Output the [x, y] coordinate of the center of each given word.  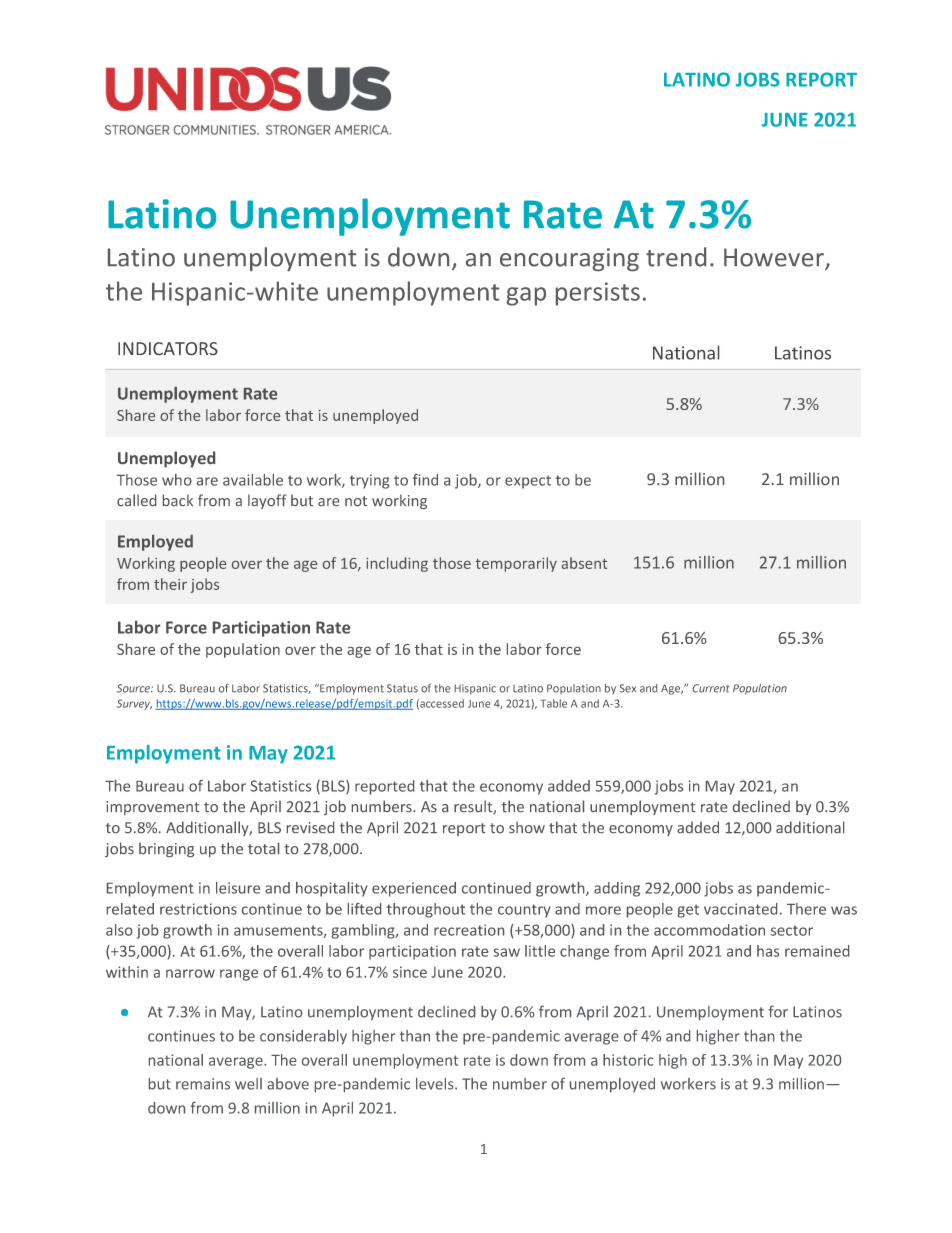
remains [203, 1084]
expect [528, 482]
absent [584, 563]
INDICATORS [168, 348]
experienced [414, 889]
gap [526, 296]
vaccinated [740, 909]
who [177, 480]
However [775, 258]
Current [711, 688]
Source [134, 688]
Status [402, 688]
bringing [166, 849]
